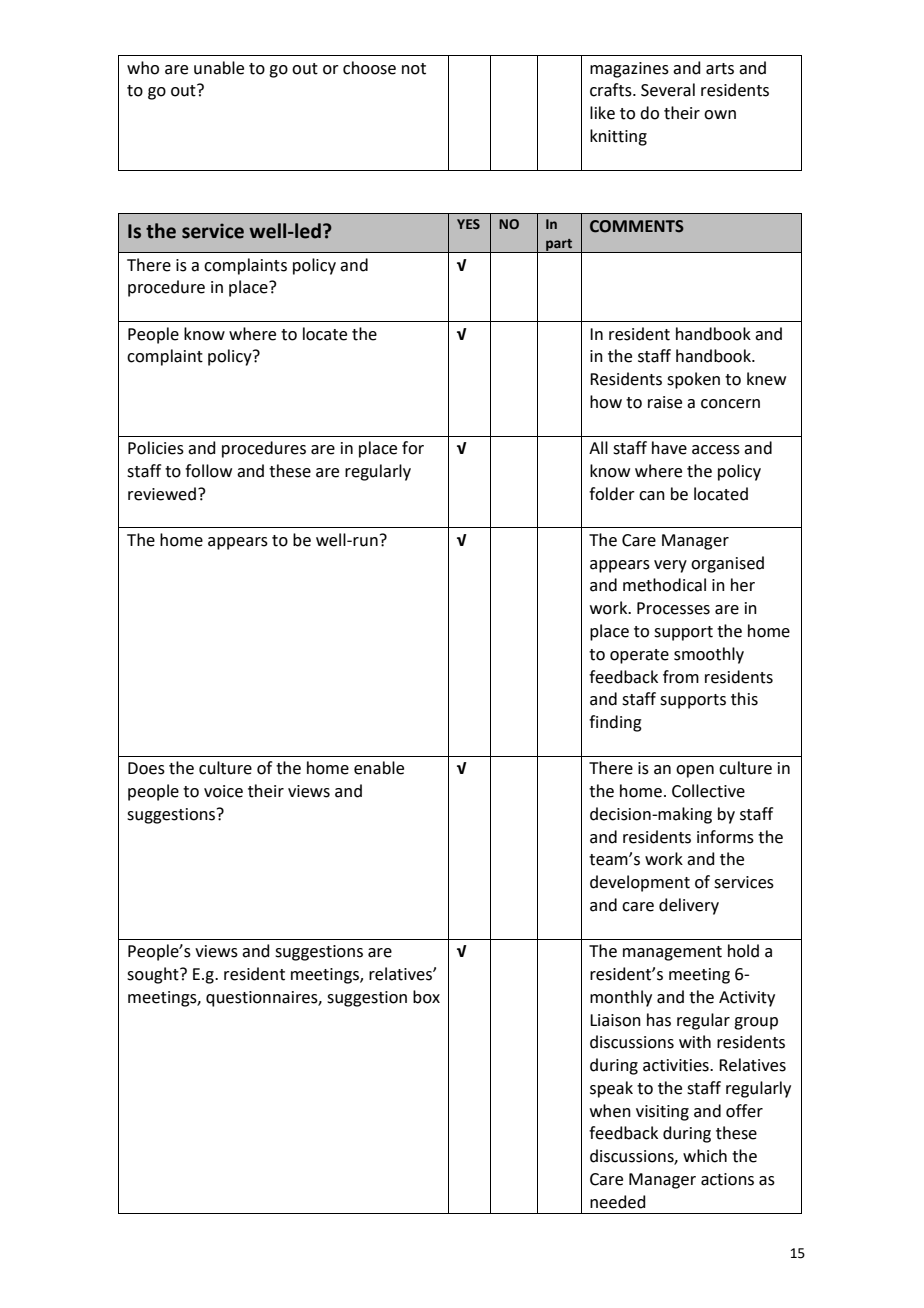  Describe the element at coordinates (154, 975) in the screenshot. I see `sought` at that location.
